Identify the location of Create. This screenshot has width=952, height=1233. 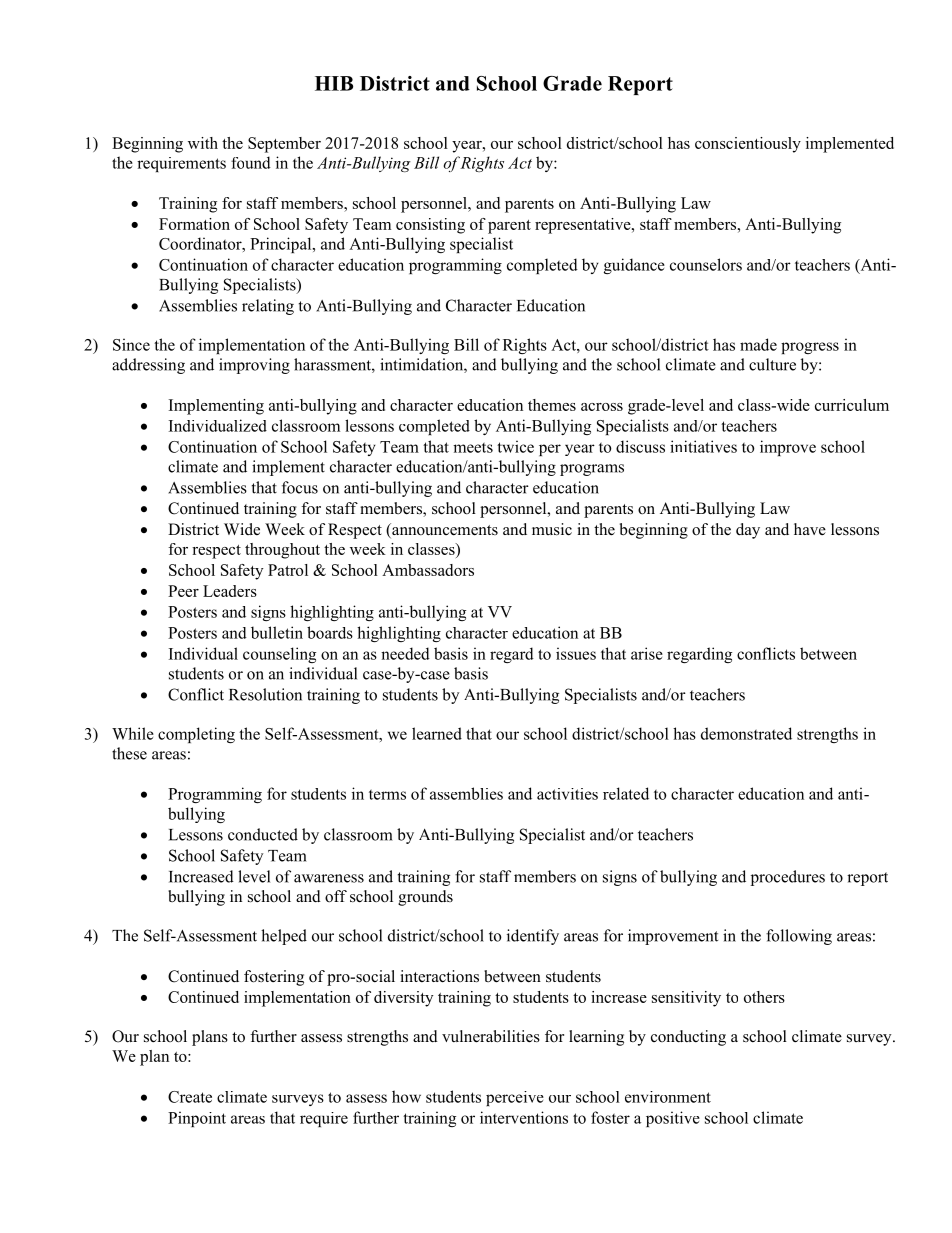
(190, 1097).
